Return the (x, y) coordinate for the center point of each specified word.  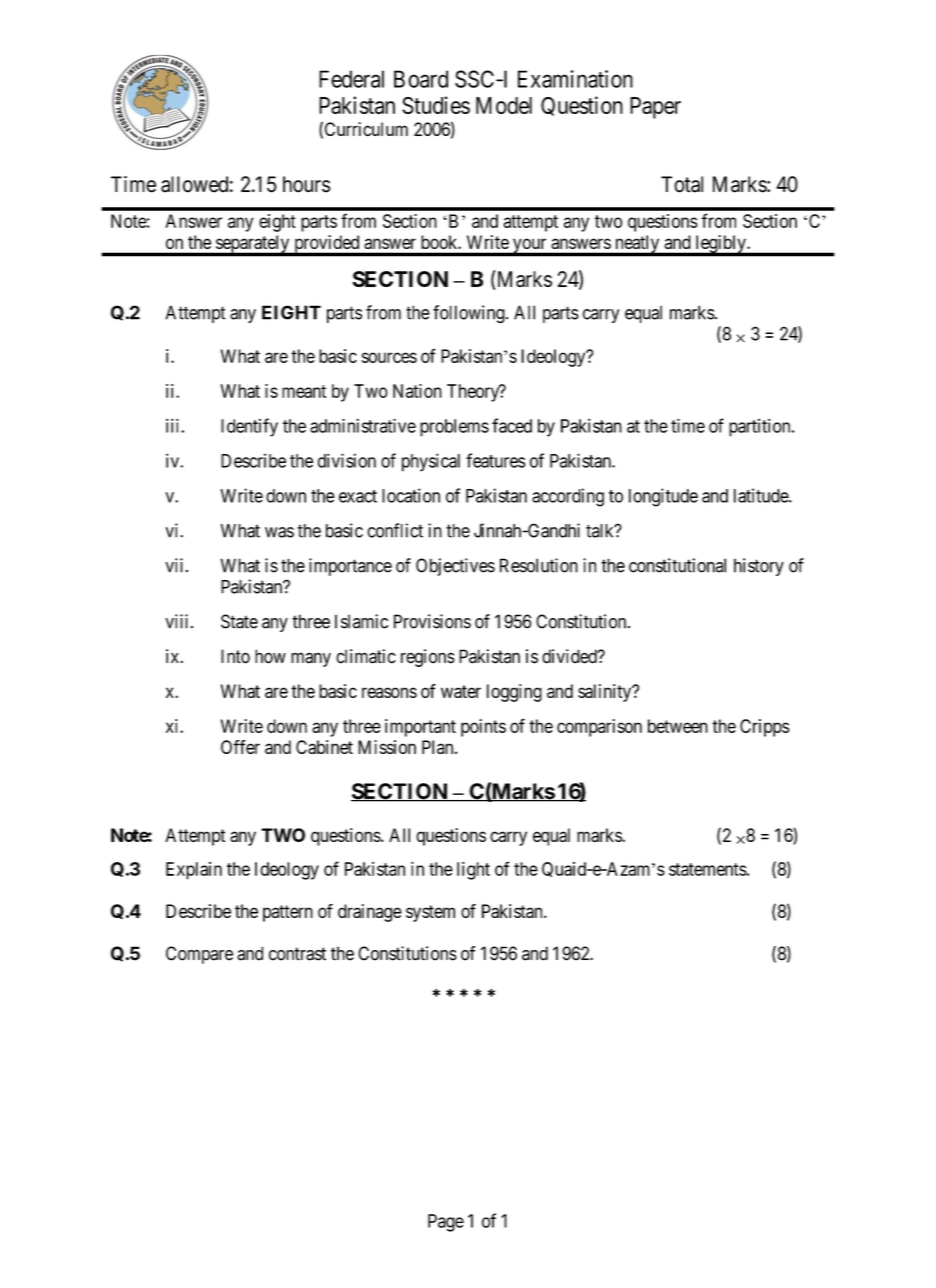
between (678, 726)
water (461, 691)
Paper (655, 108)
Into (235, 656)
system (430, 913)
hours (307, 184)
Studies (436, 105)
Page (446, 1223)
